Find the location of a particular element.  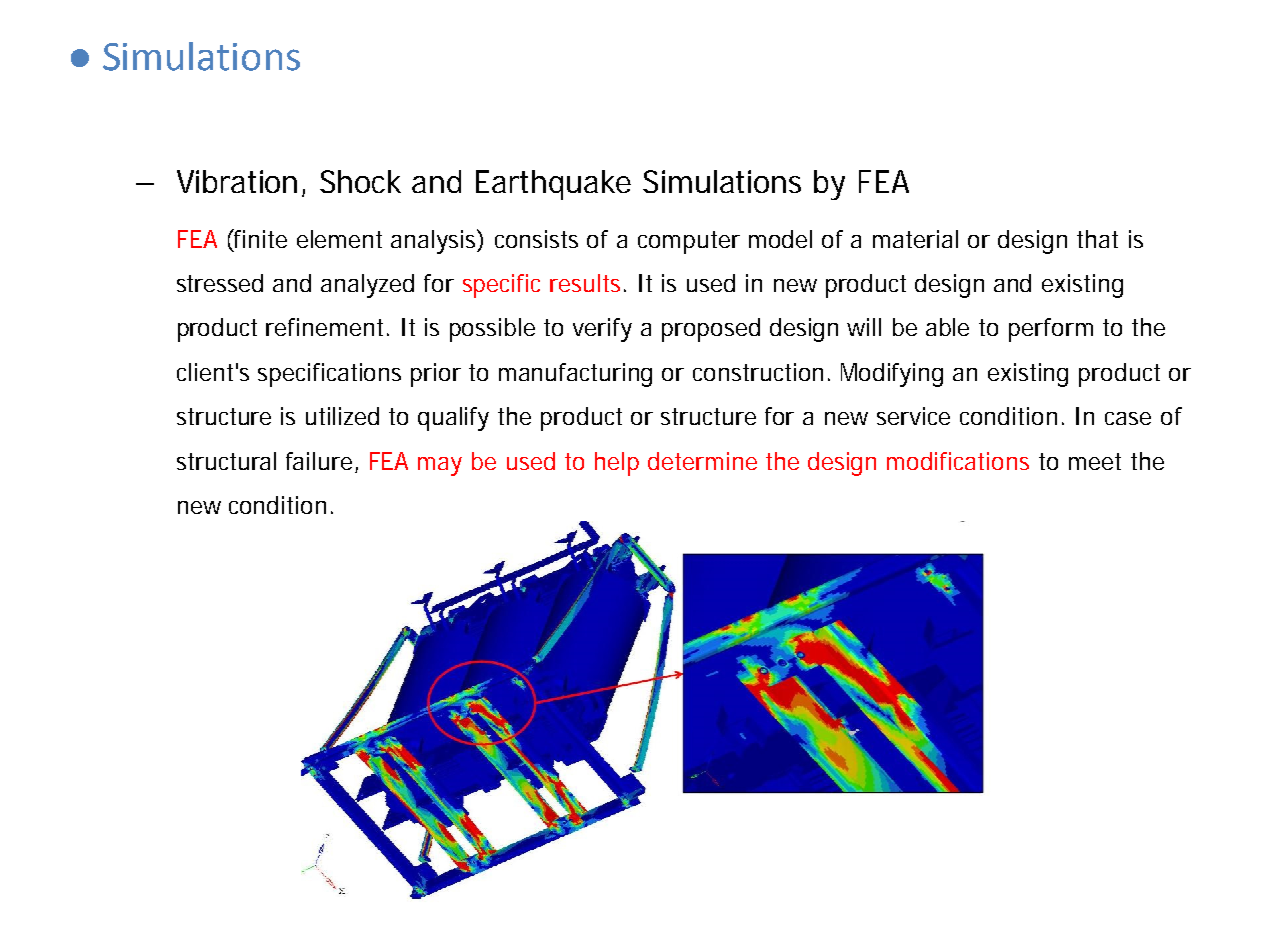

possible is located at coordinates (492, 330).
